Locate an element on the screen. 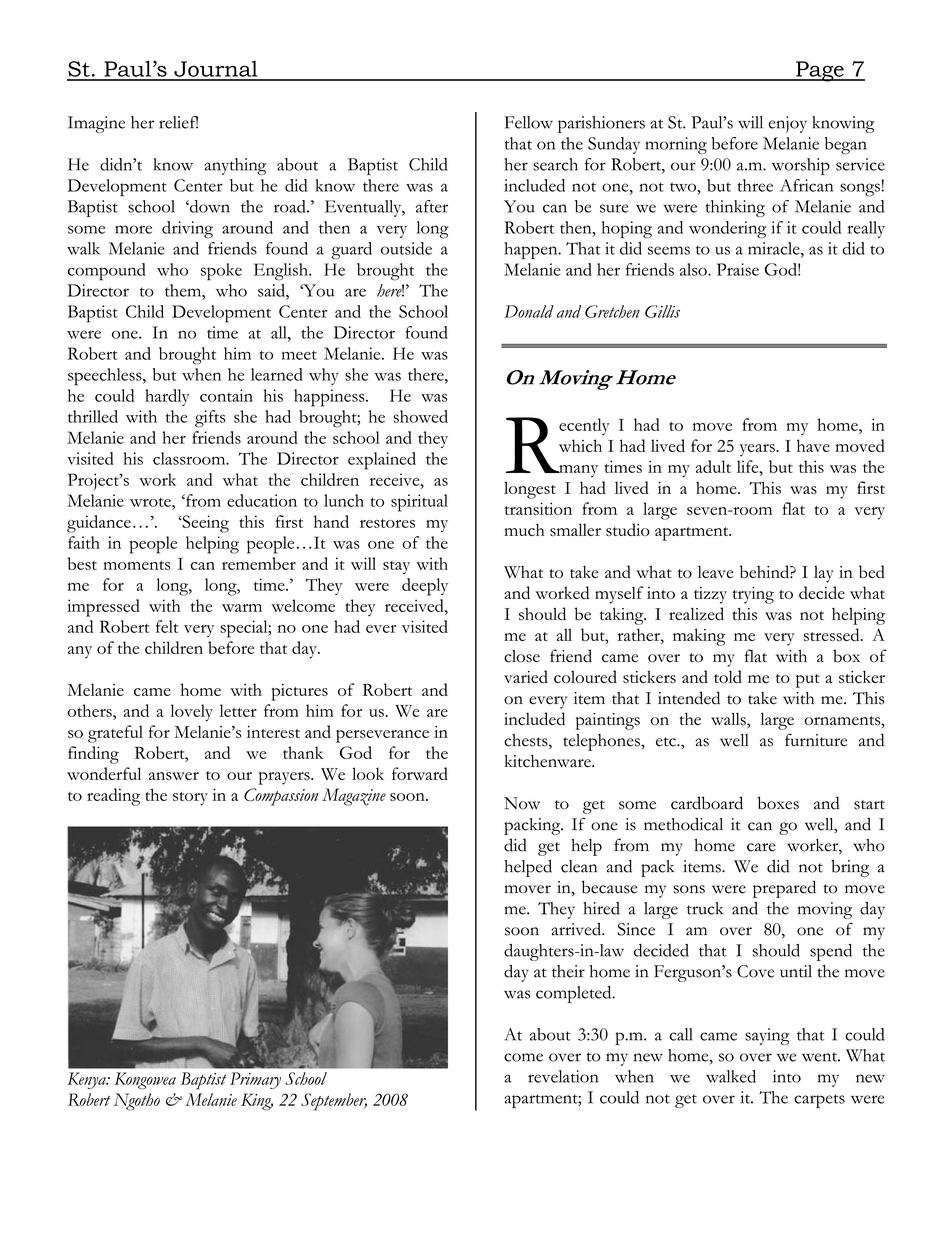  Fellow is located at coordinates (529, 122).
